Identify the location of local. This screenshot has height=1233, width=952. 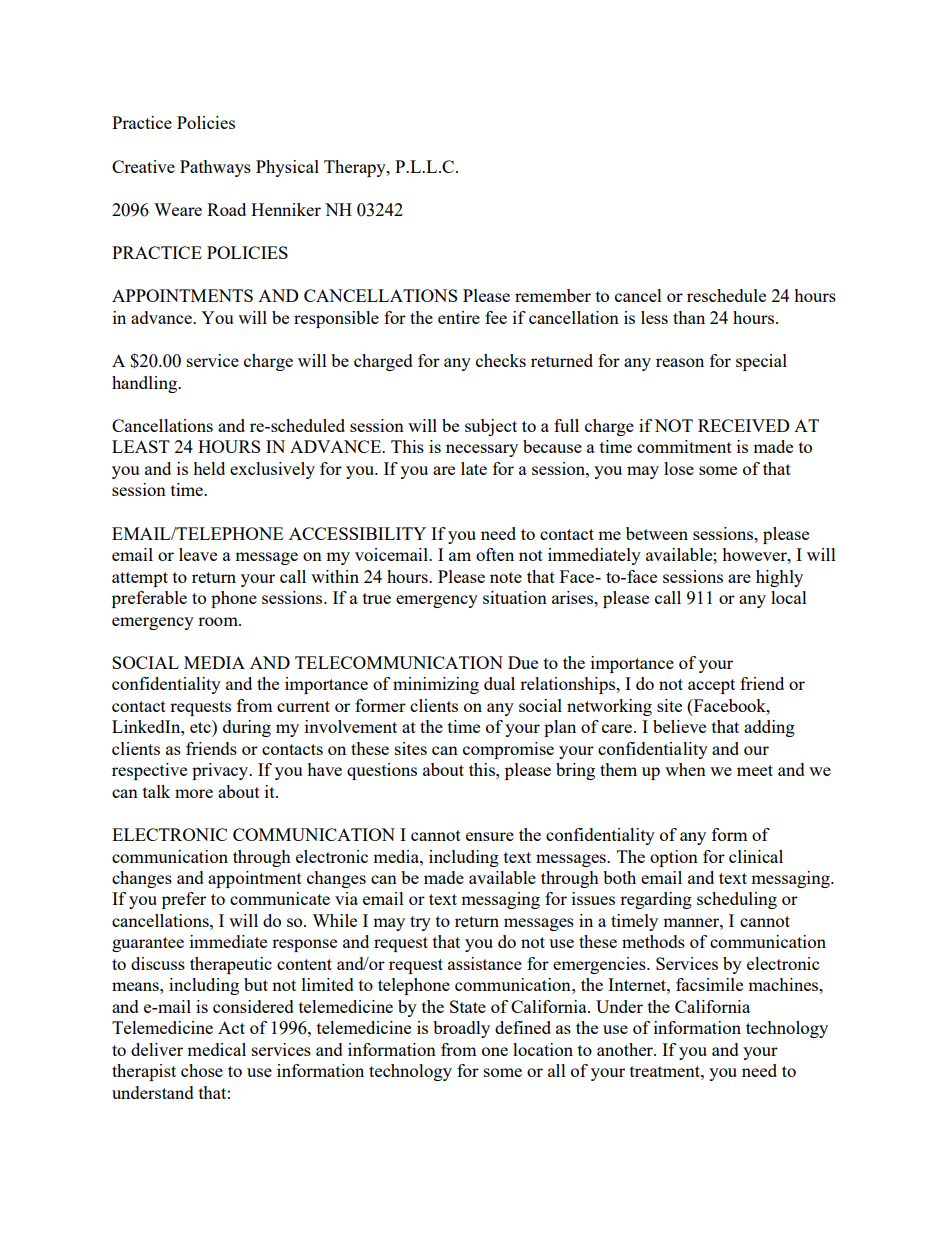
(789, 597).
